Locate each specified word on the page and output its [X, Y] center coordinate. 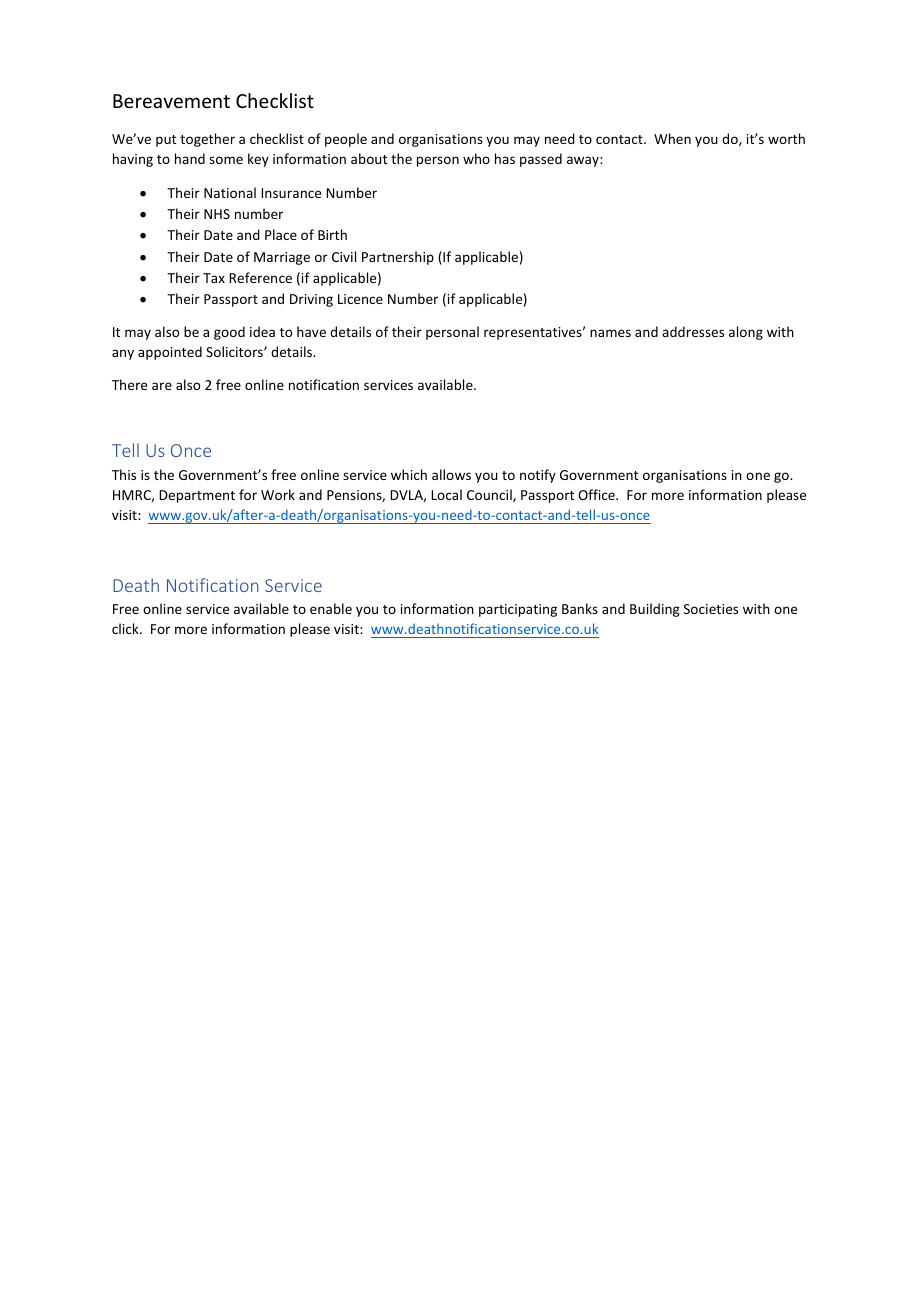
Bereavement [171, 101]
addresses [693, 331]
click [126, 628]
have [311, 331]
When [672, 138]
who [476, 158]
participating [518, 610]
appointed [170, 353]
